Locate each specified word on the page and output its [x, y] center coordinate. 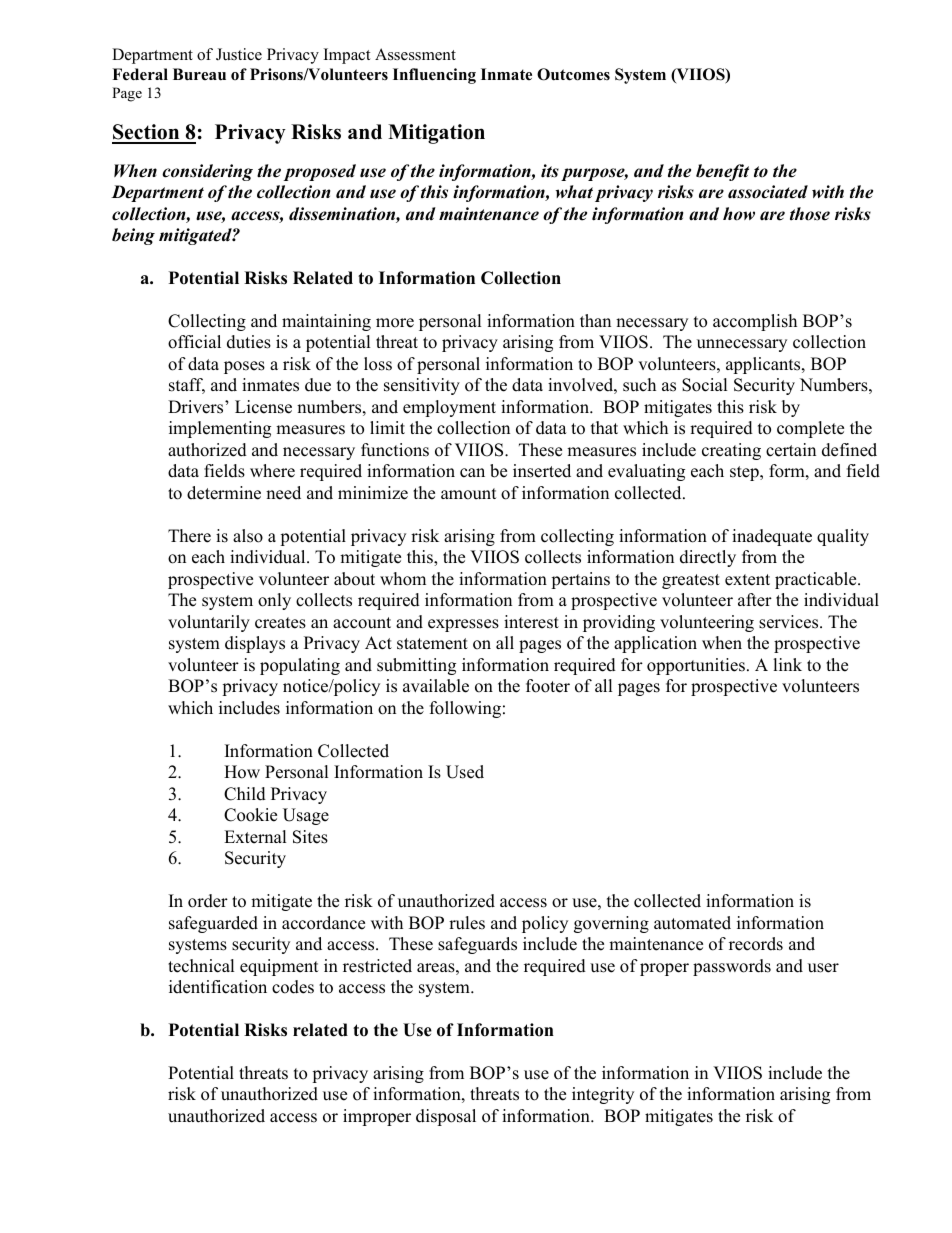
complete [810, 429]
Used [465, 772]
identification [218, 987]
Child [245, 794]
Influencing [434, 76]
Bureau [199, 74]
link [787, 664]
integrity [603, 1095]
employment [449, 408]
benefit [722, 172]
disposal [446, 1117]
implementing [220, 429]
